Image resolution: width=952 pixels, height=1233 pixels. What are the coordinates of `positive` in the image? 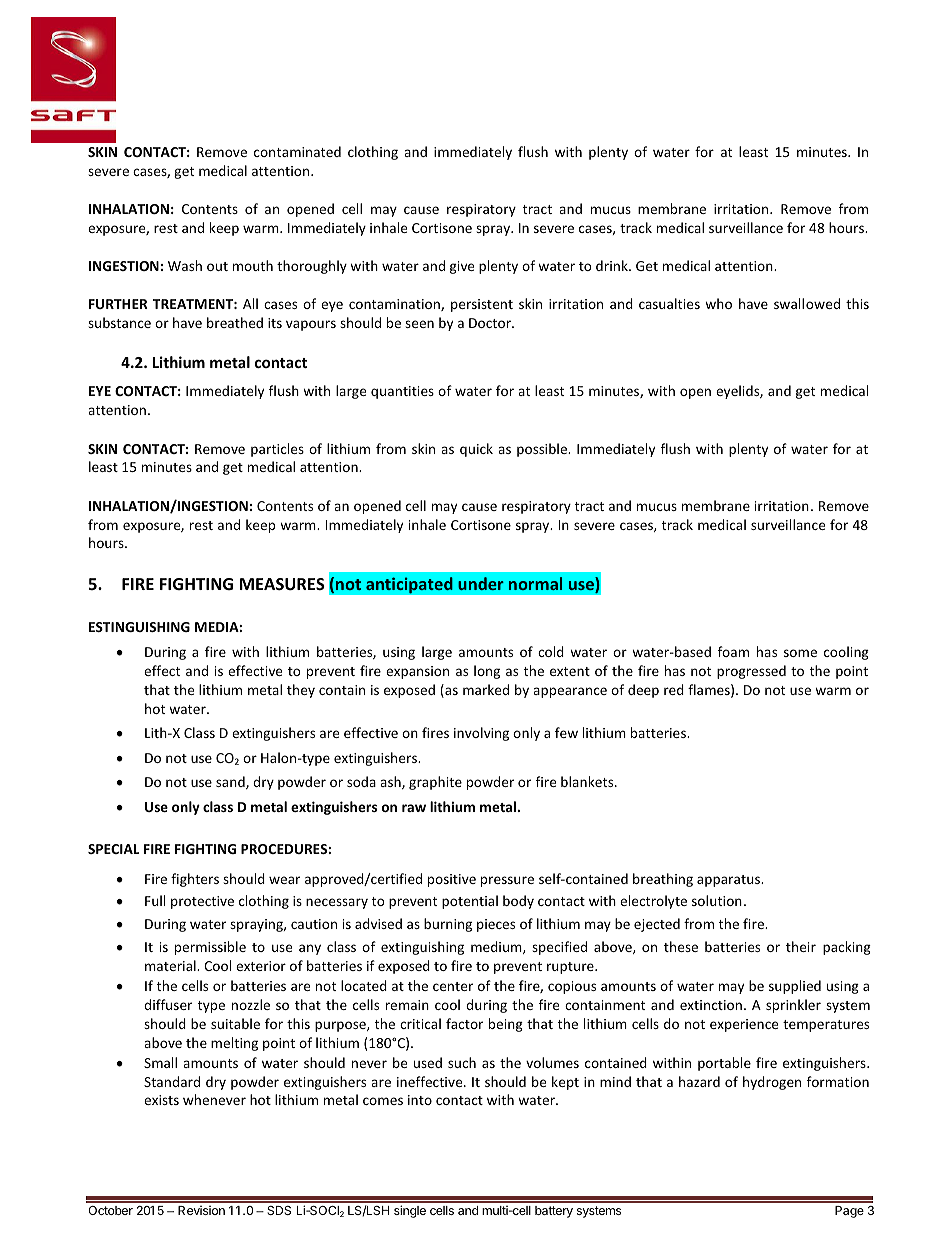 It's located at (452, 880).
